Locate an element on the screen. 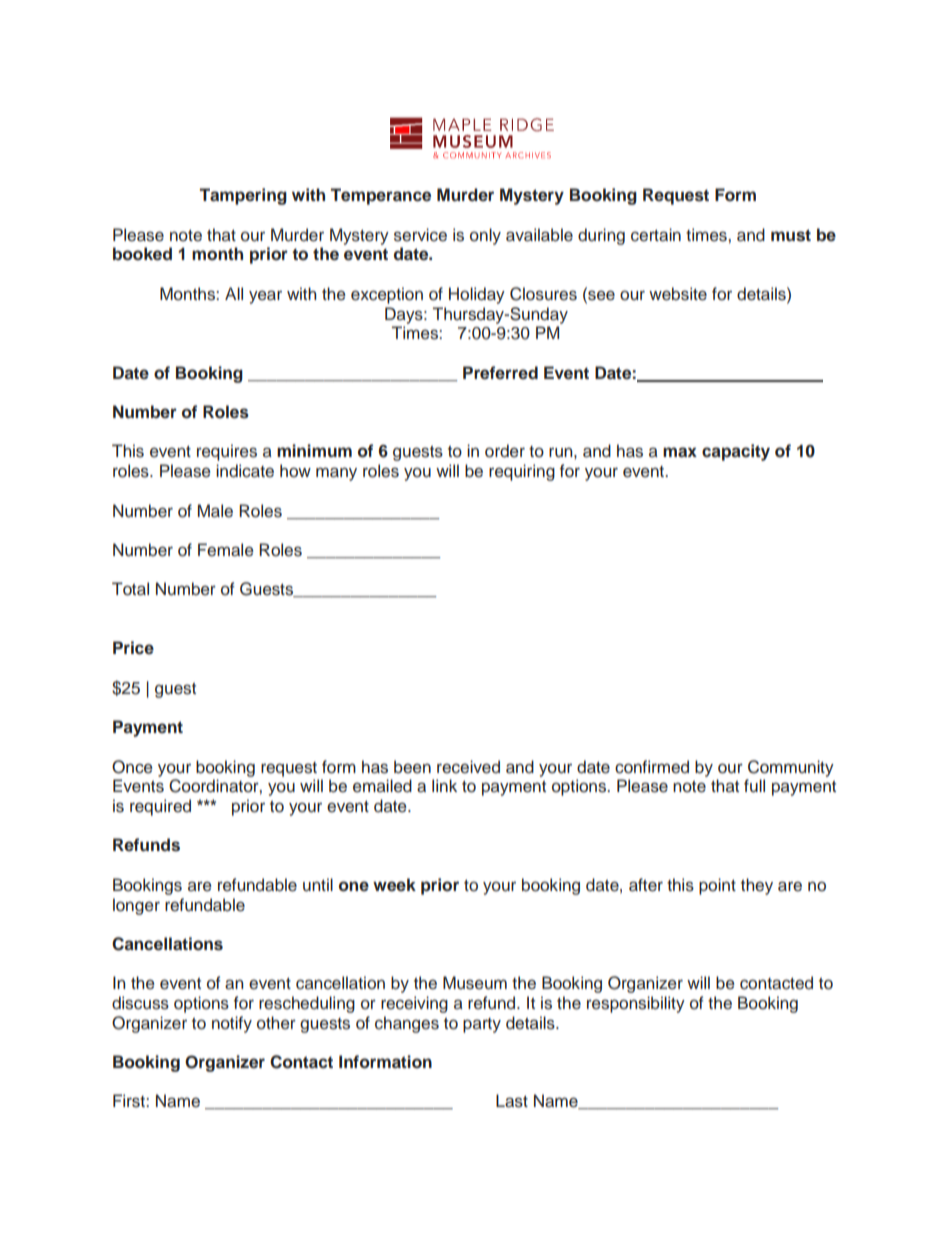 The width and height of the screenshot is (952, 1233). Last is located at coordinates (512, 1101).
